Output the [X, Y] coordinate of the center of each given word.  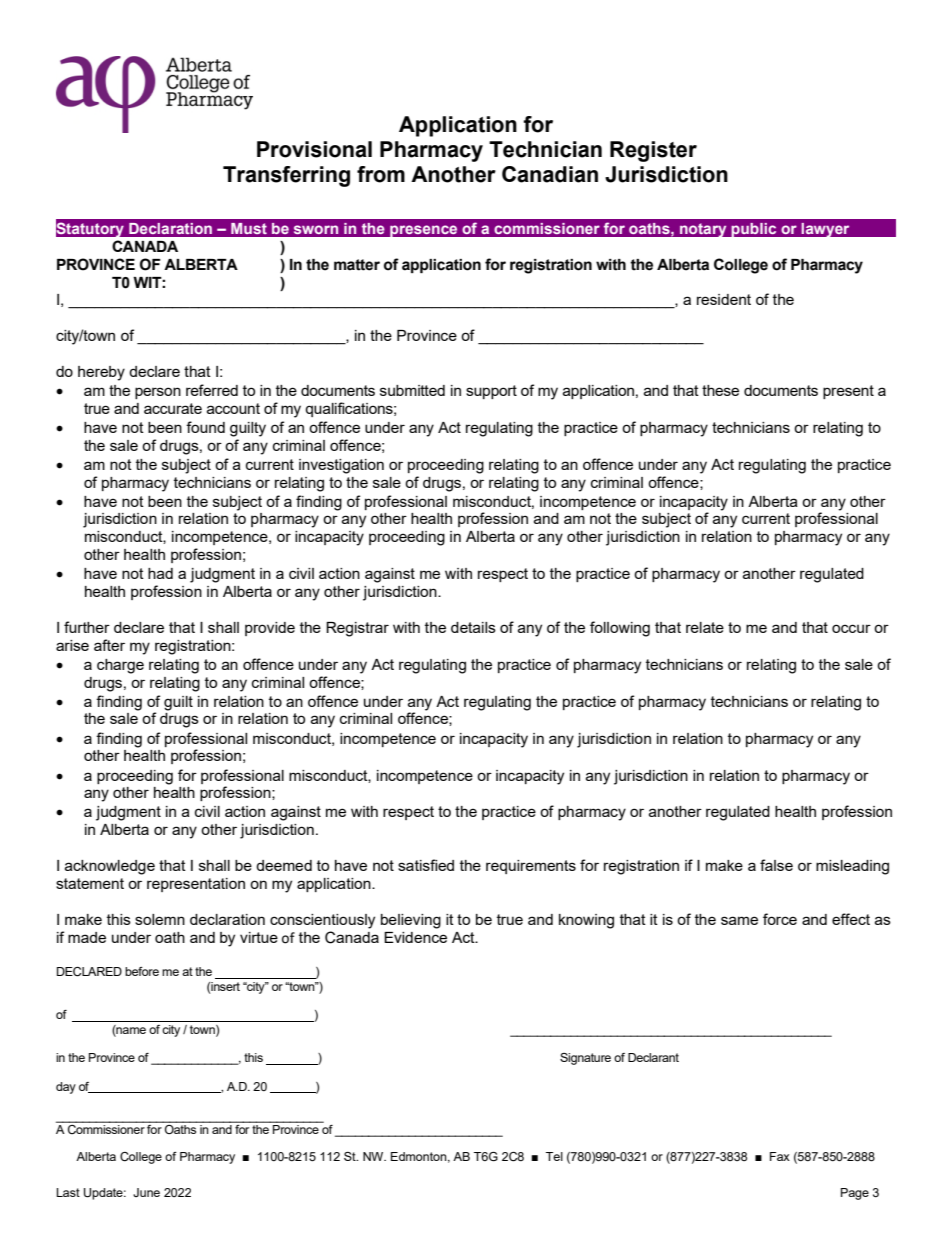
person [158, 393]
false [776, 865]
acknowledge [110, 867]
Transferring [286, 176]
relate [705, 627]
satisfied [426, 865]
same [739, 920]
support [491, 392]
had [160, 573]
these [720, 390]
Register [653, 151]
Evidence [415, 937]
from [381, 174]
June [146, 1192]
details [473, 627]
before [142, 971]
